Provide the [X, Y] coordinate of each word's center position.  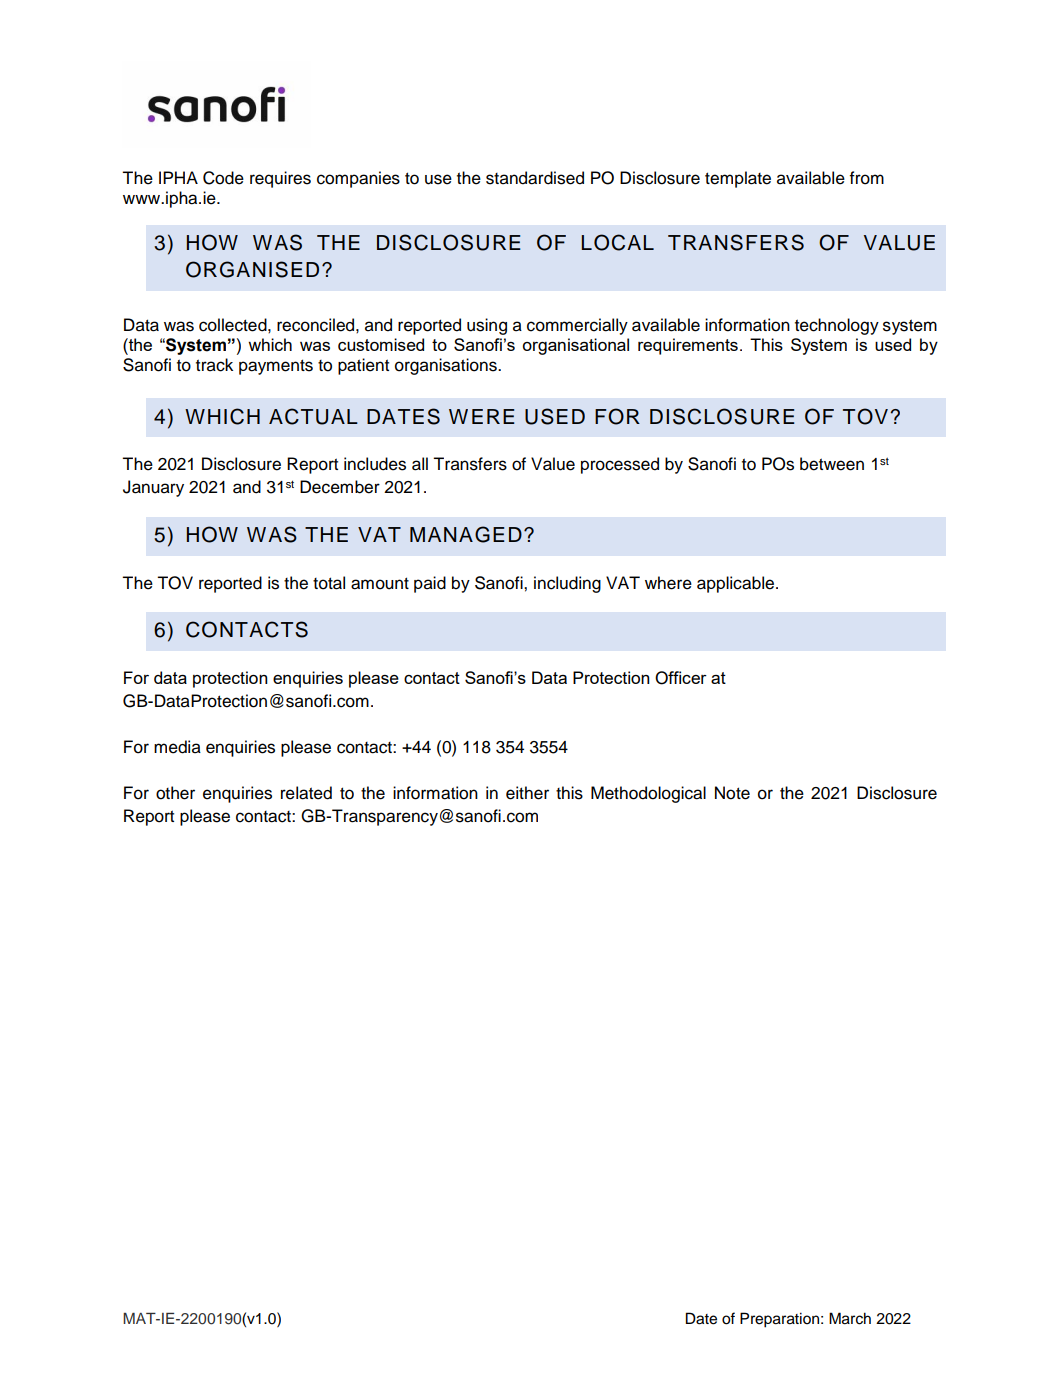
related [306, 793]
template [738, 179]
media [177, 747]
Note [732, 793]
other [175, 793]
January [153, 488]
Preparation [779, 1320]
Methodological [648, 794]
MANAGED [466, 534]
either [527, 793]
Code [223, 178]
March [850, 1318]
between [832, 464]
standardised [535, 178]
